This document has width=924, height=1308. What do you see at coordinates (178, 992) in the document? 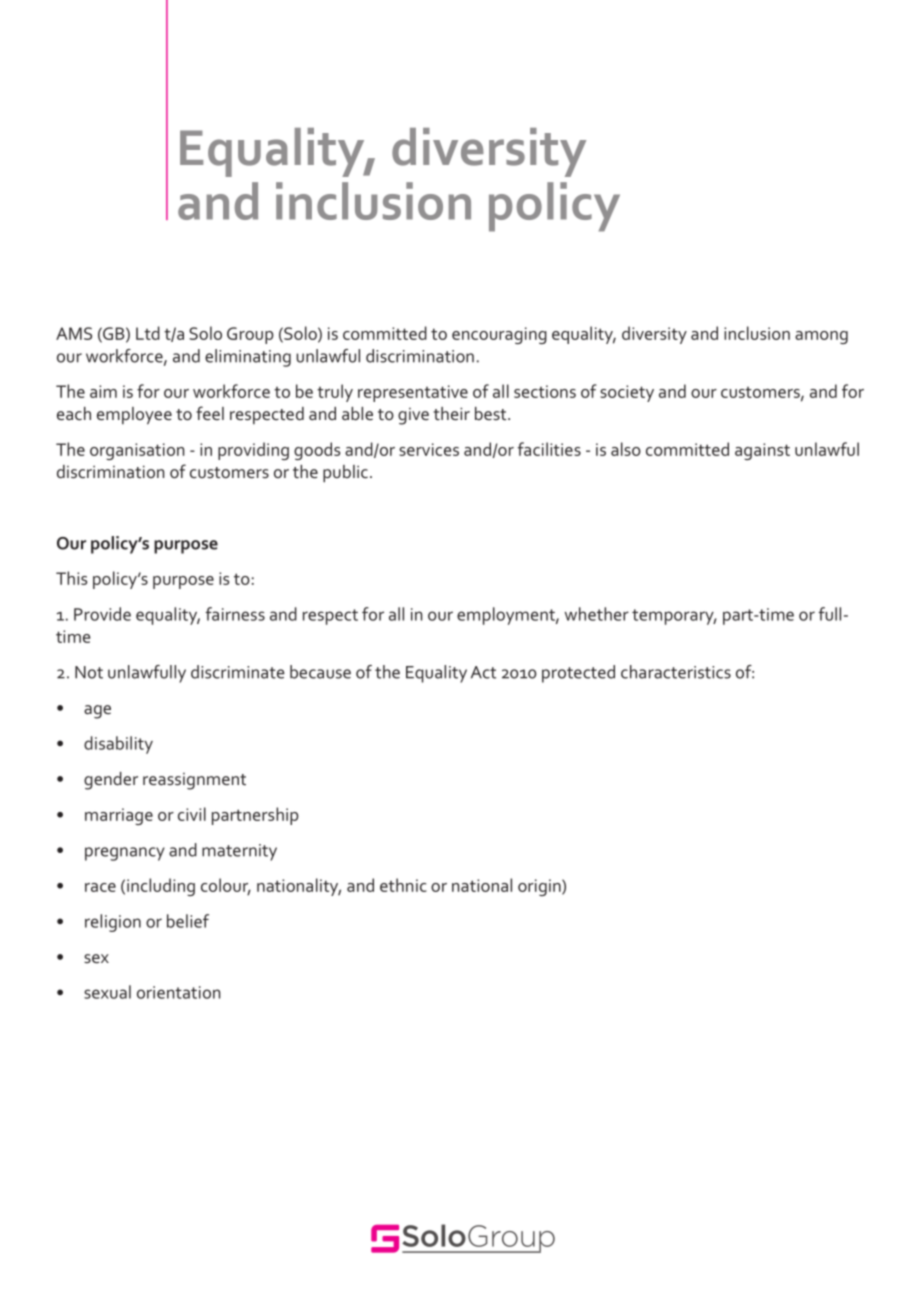
I see `orientation` at bounding box center [178, 992].
